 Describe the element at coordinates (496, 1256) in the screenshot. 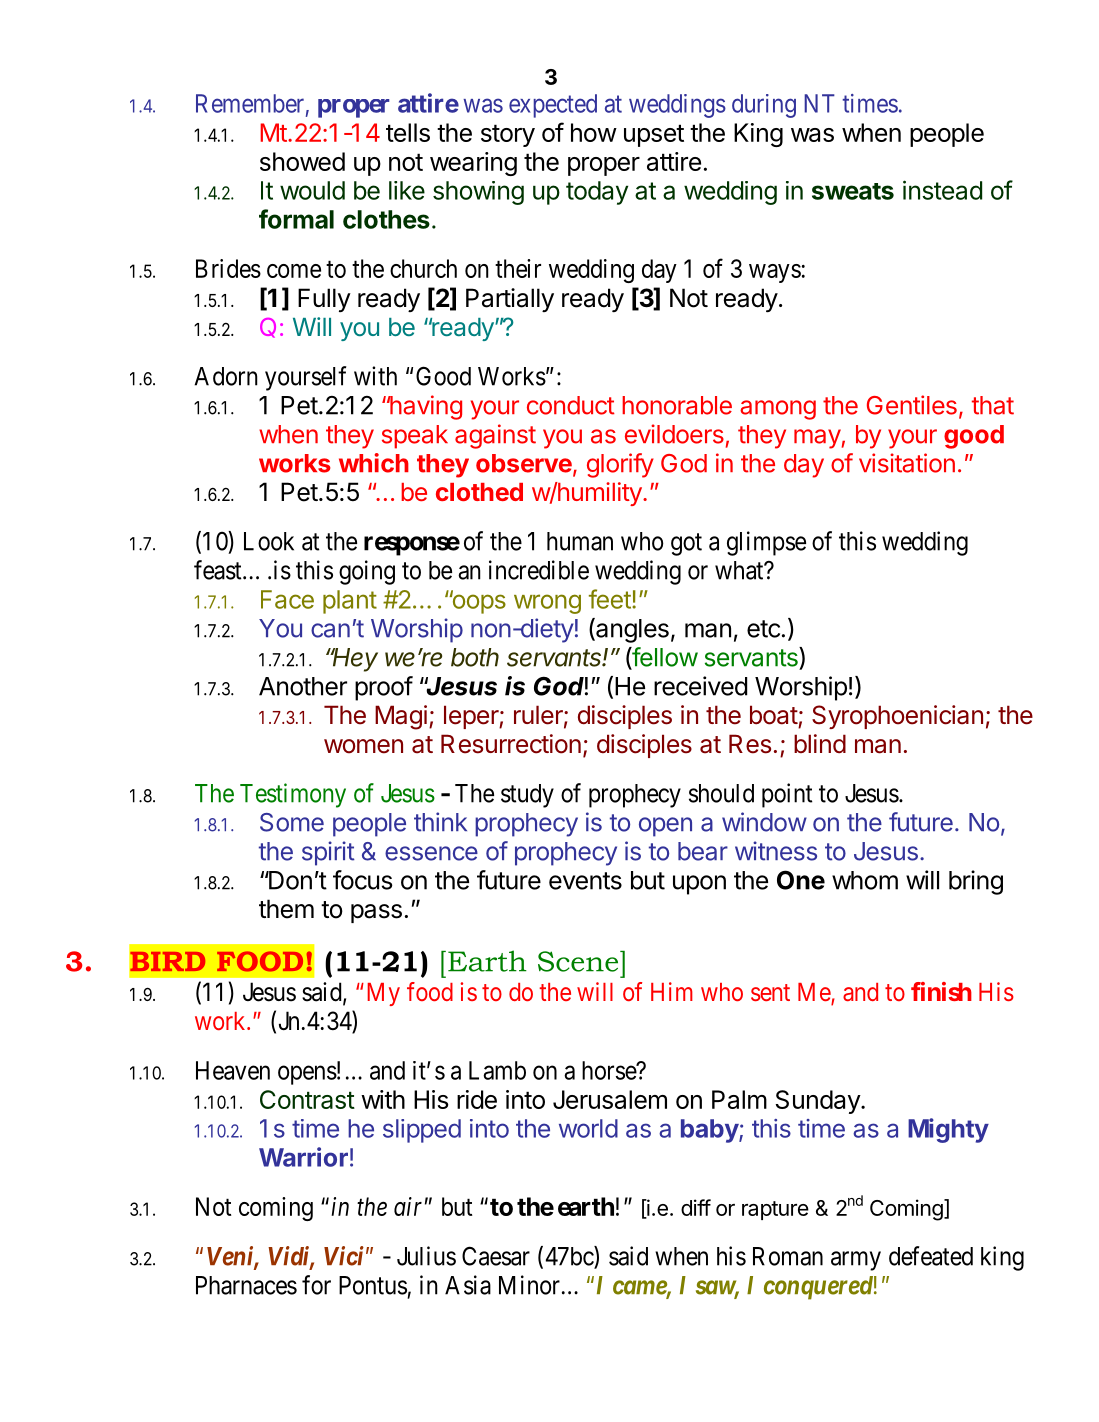

I see `Caesar` at that location.
